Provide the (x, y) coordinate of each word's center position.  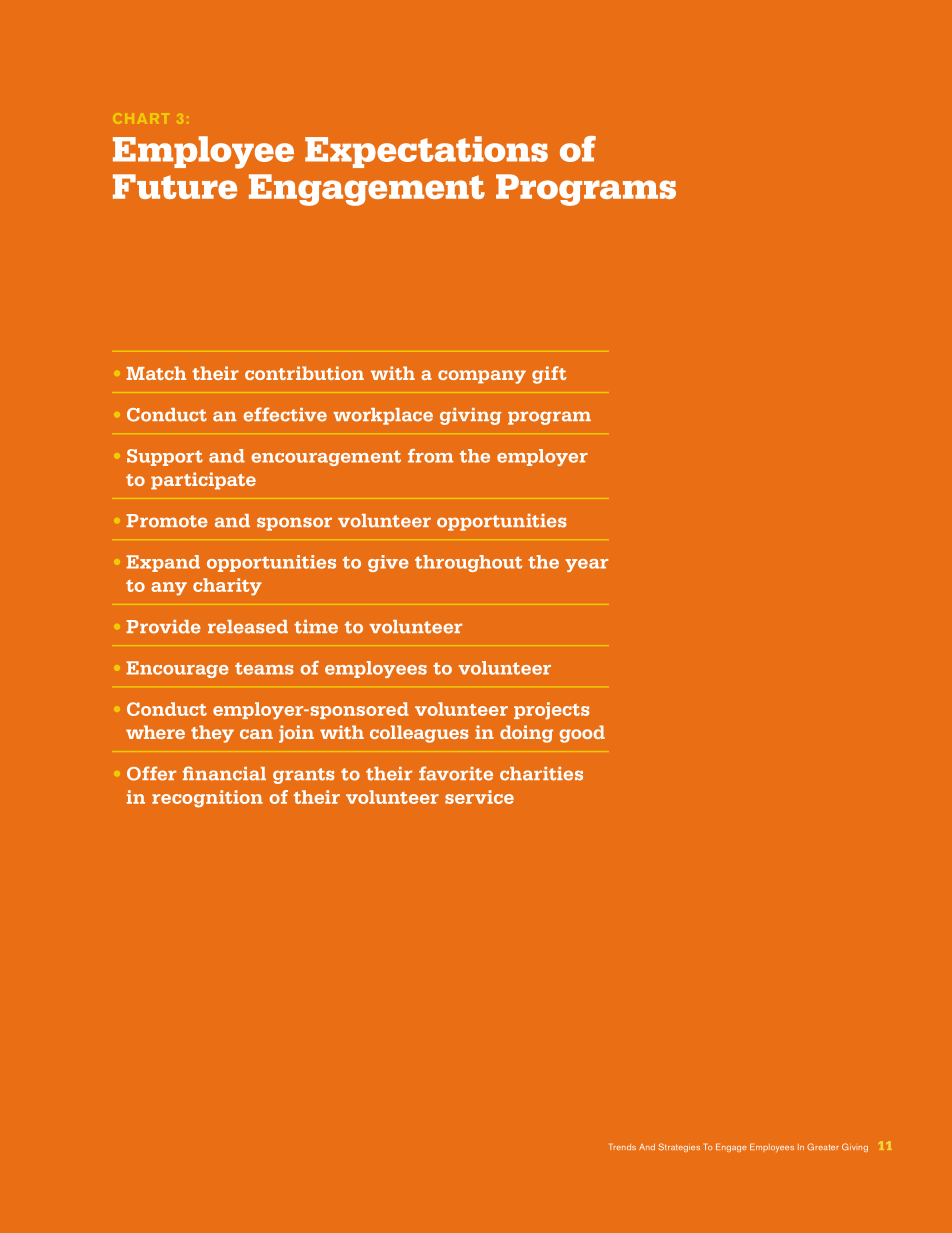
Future (175, 186)
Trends (622, 1146)
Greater (823, 1146)
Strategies (679, 1147)
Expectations (426, 152)
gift (549, 375)
